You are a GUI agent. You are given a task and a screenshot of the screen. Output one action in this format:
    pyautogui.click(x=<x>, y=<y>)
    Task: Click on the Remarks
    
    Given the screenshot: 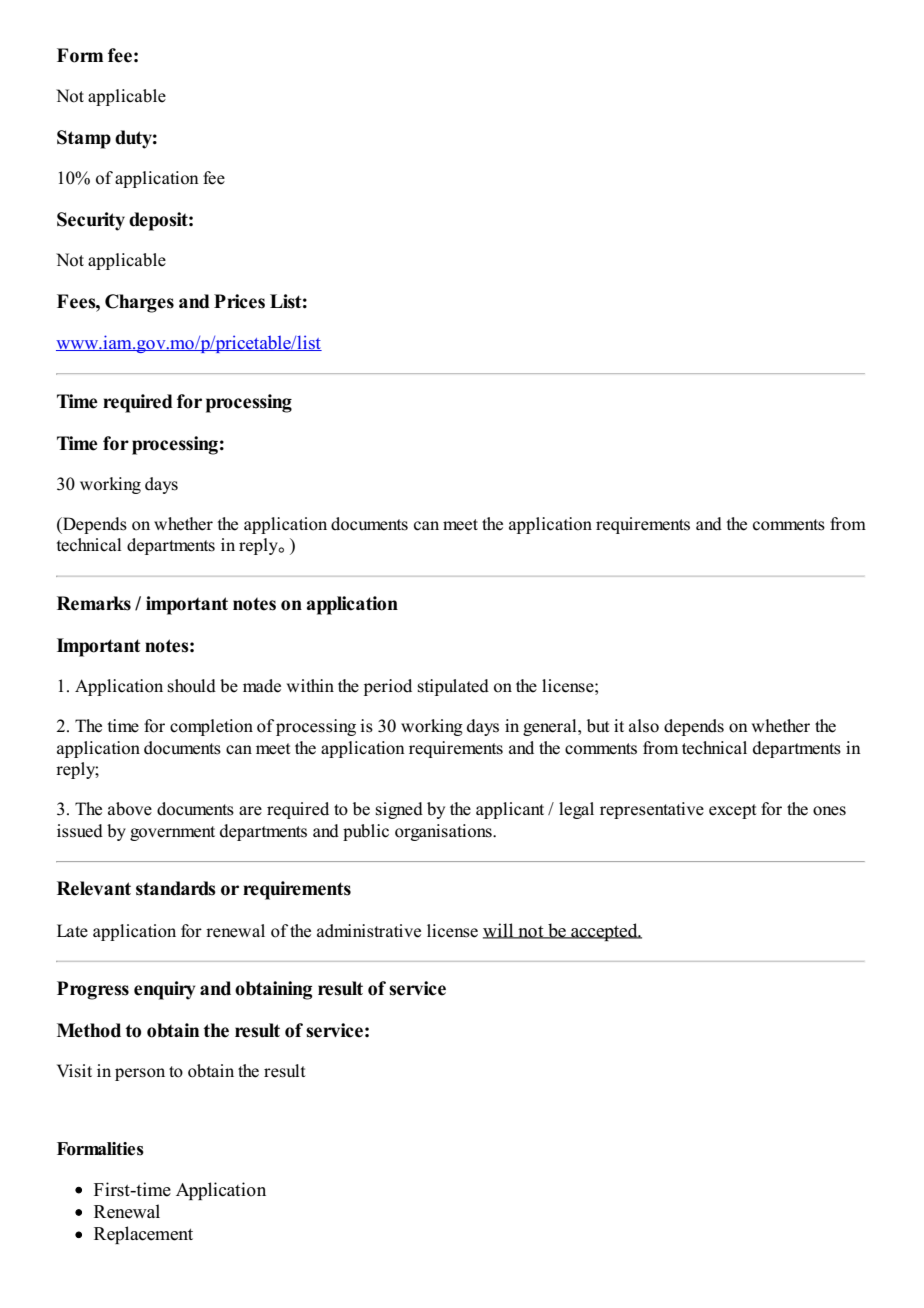 What is the action you would take?
    pyautogui.click(x=94, y=603)
